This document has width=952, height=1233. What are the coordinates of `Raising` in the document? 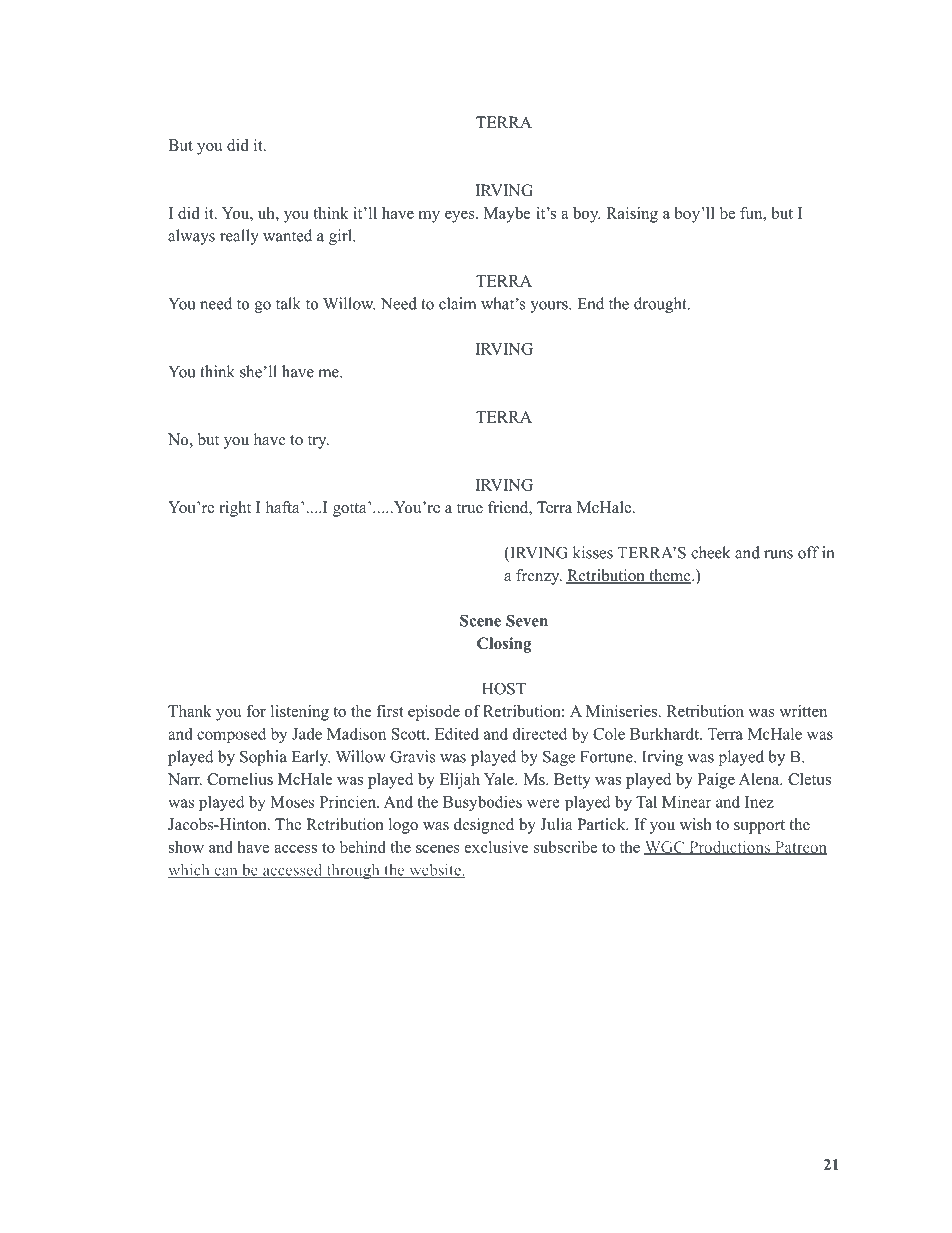 It's located at (632, 215).
